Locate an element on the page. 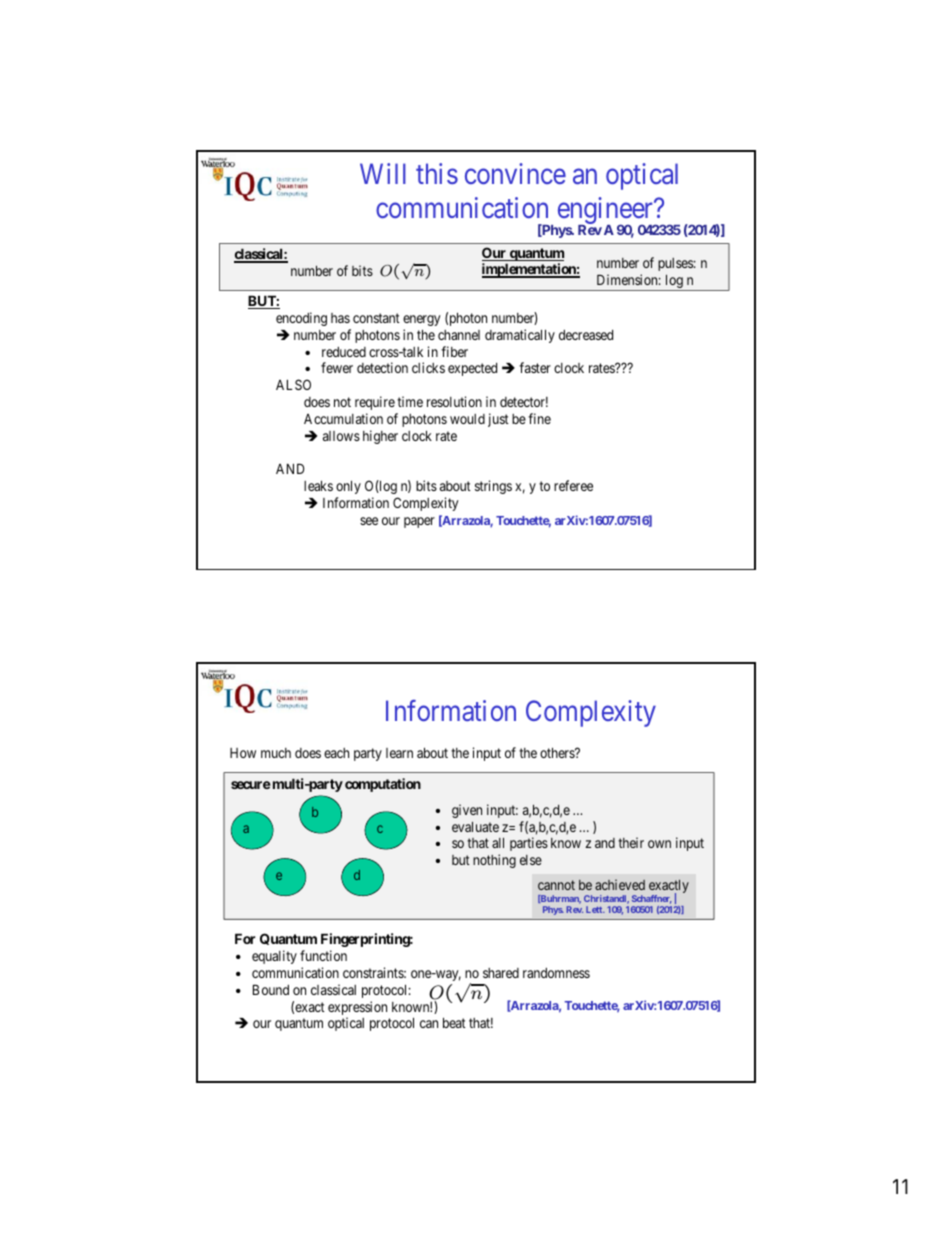 The width and height of the document is (952, 1233). convince is located at coordinates (515, 173).
